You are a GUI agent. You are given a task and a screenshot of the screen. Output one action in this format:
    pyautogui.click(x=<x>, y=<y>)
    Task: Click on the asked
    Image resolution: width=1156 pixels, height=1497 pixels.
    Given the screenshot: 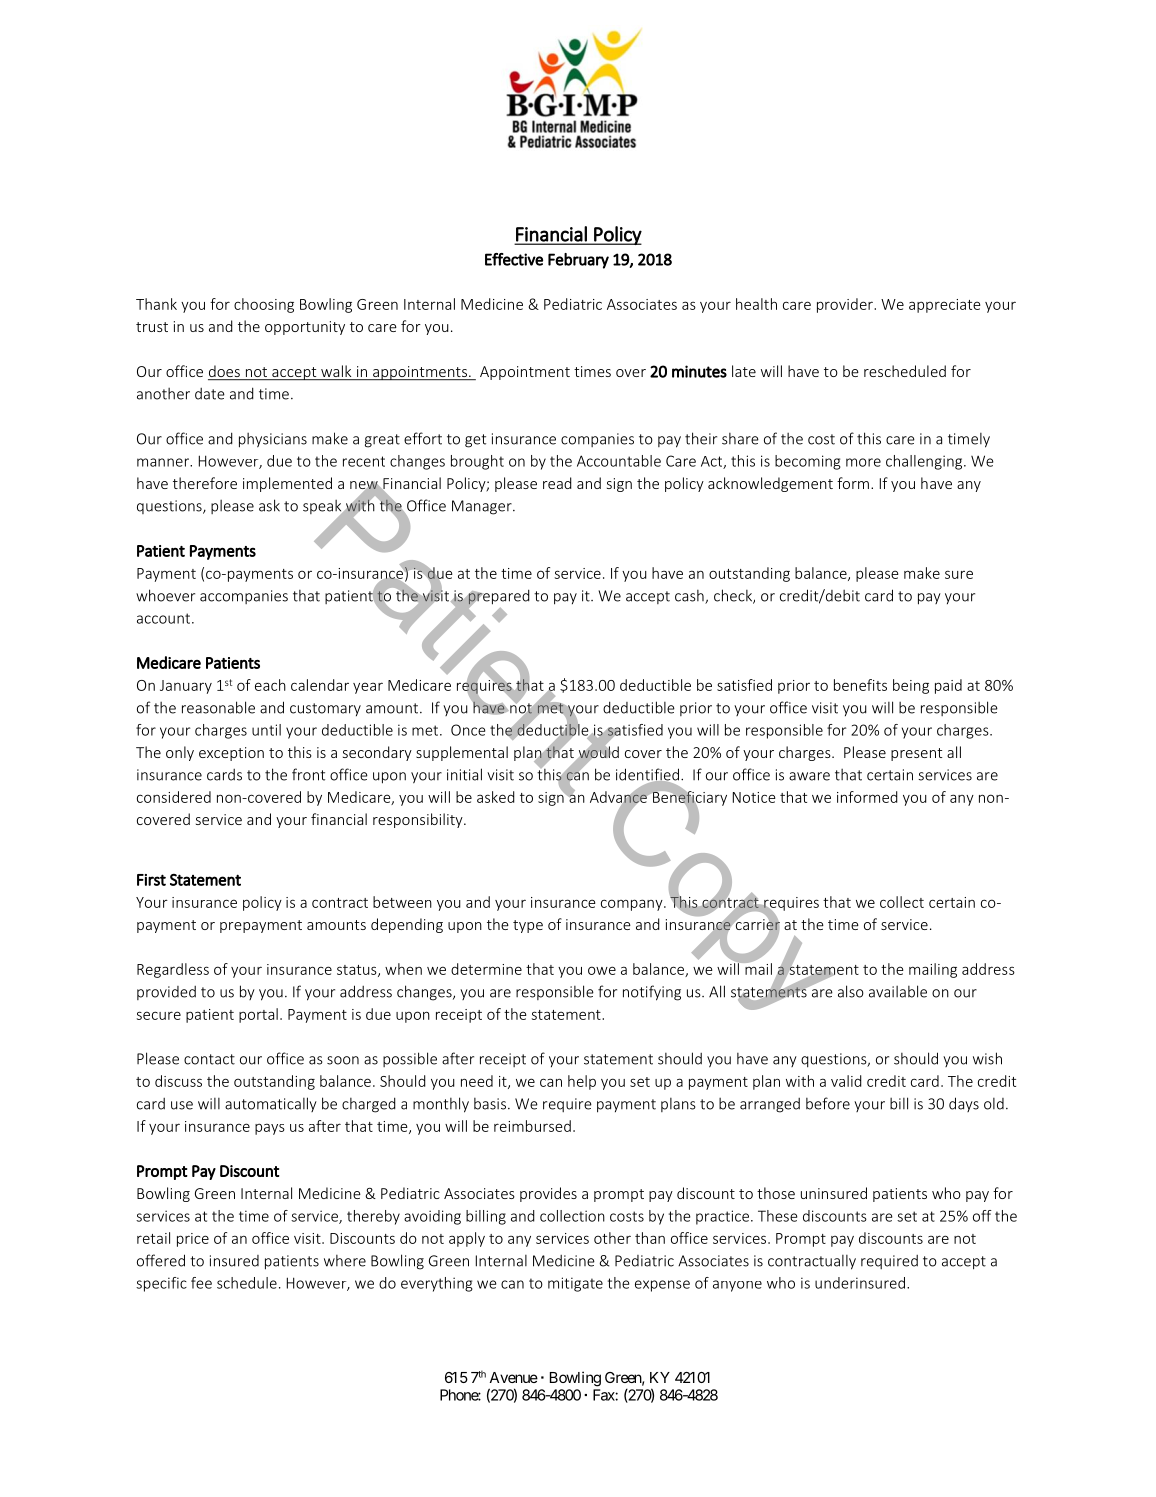 What is the action you would take?
    pyautogui.click(x=496, y=797)
